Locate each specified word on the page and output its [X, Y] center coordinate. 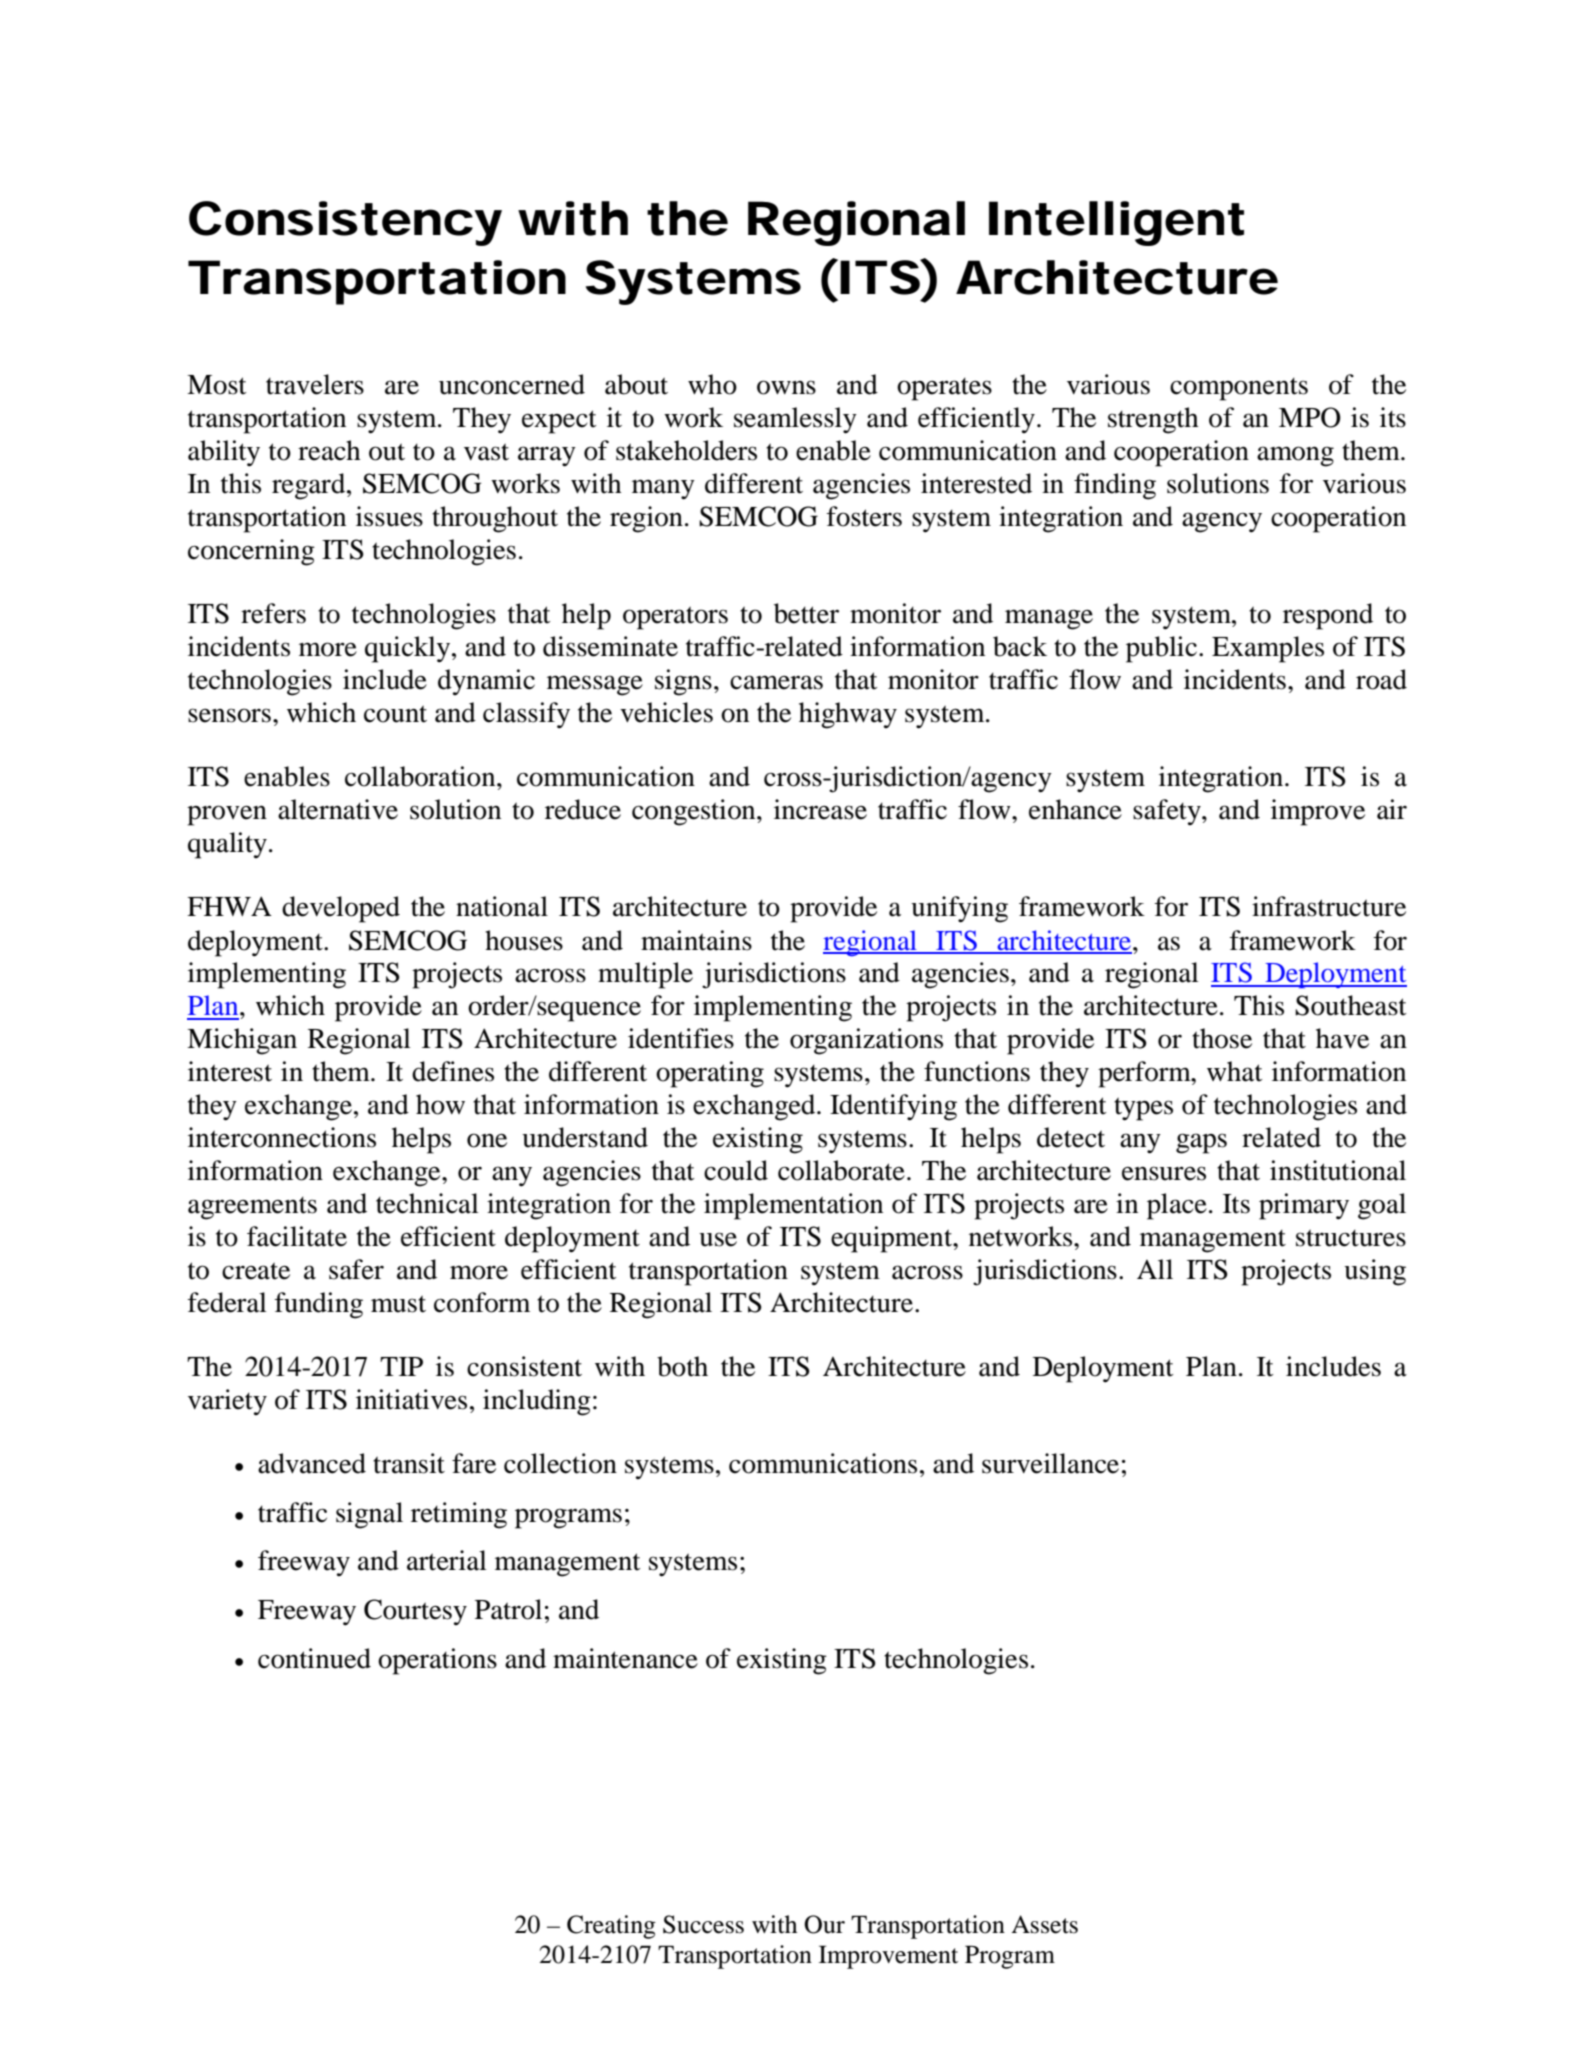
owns [786, 387]
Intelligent [1116, 223]
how [440, 1104]
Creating [611, 1927]
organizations [866, 1041]
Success [703, 1924]
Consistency [345, 223]
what [1235, 1071]
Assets [1044, 1924]
